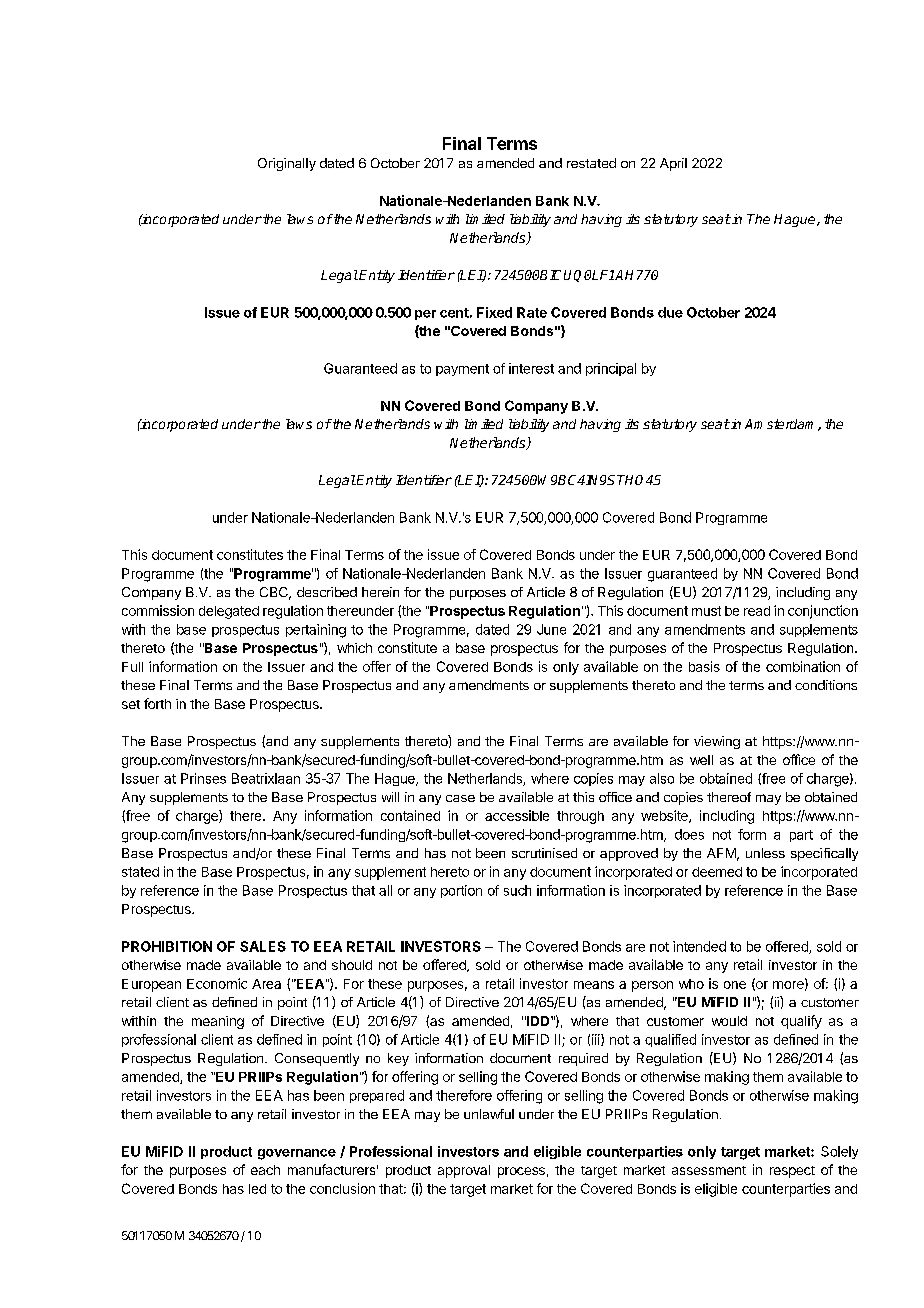 The image size is (924, 1308). What do you see at coordinates (803, 666) in the screenshot?
I see `combination` at bounding box center [803, 666].
